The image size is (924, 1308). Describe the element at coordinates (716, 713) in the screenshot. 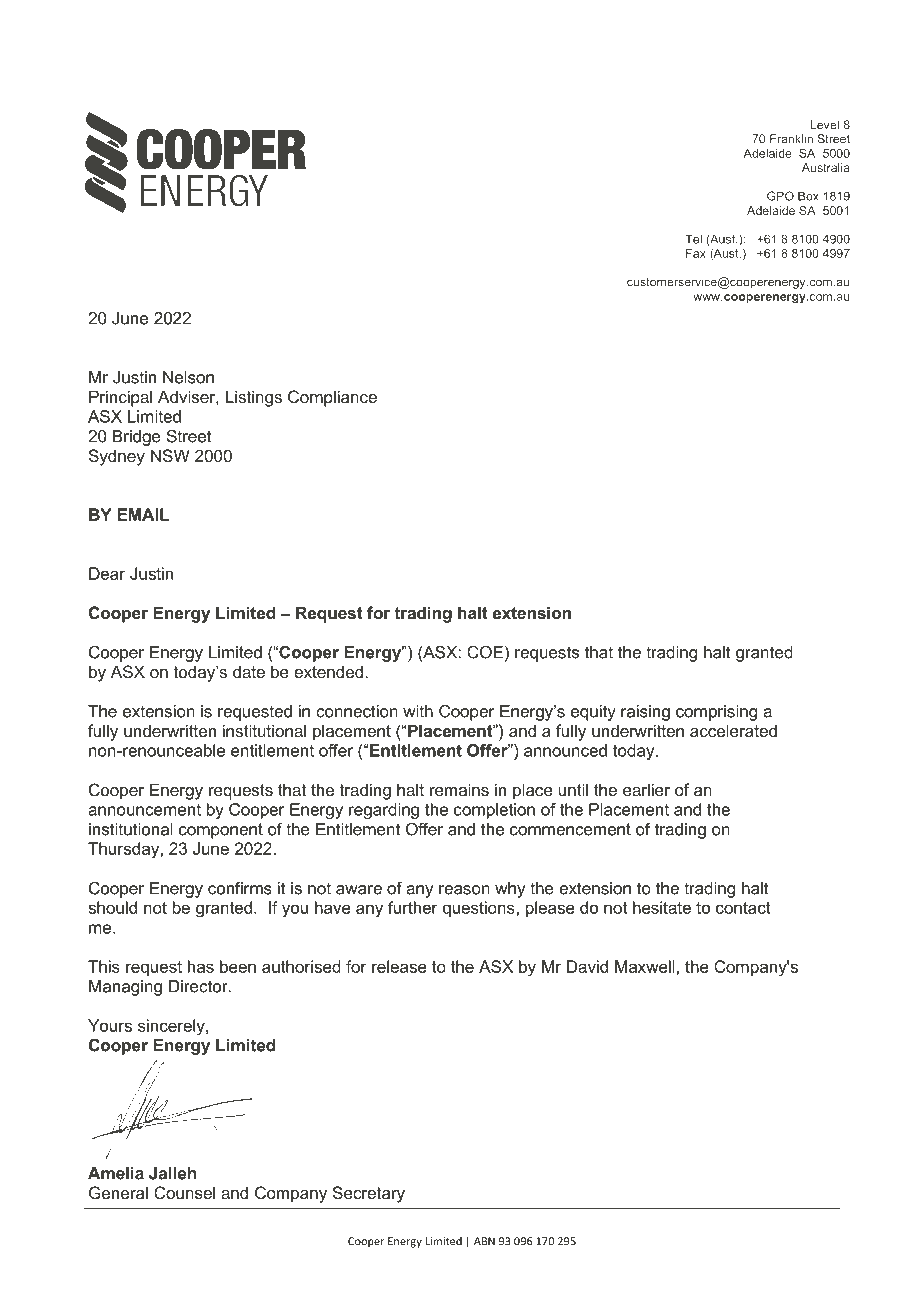

I see `comprising` at that location.
